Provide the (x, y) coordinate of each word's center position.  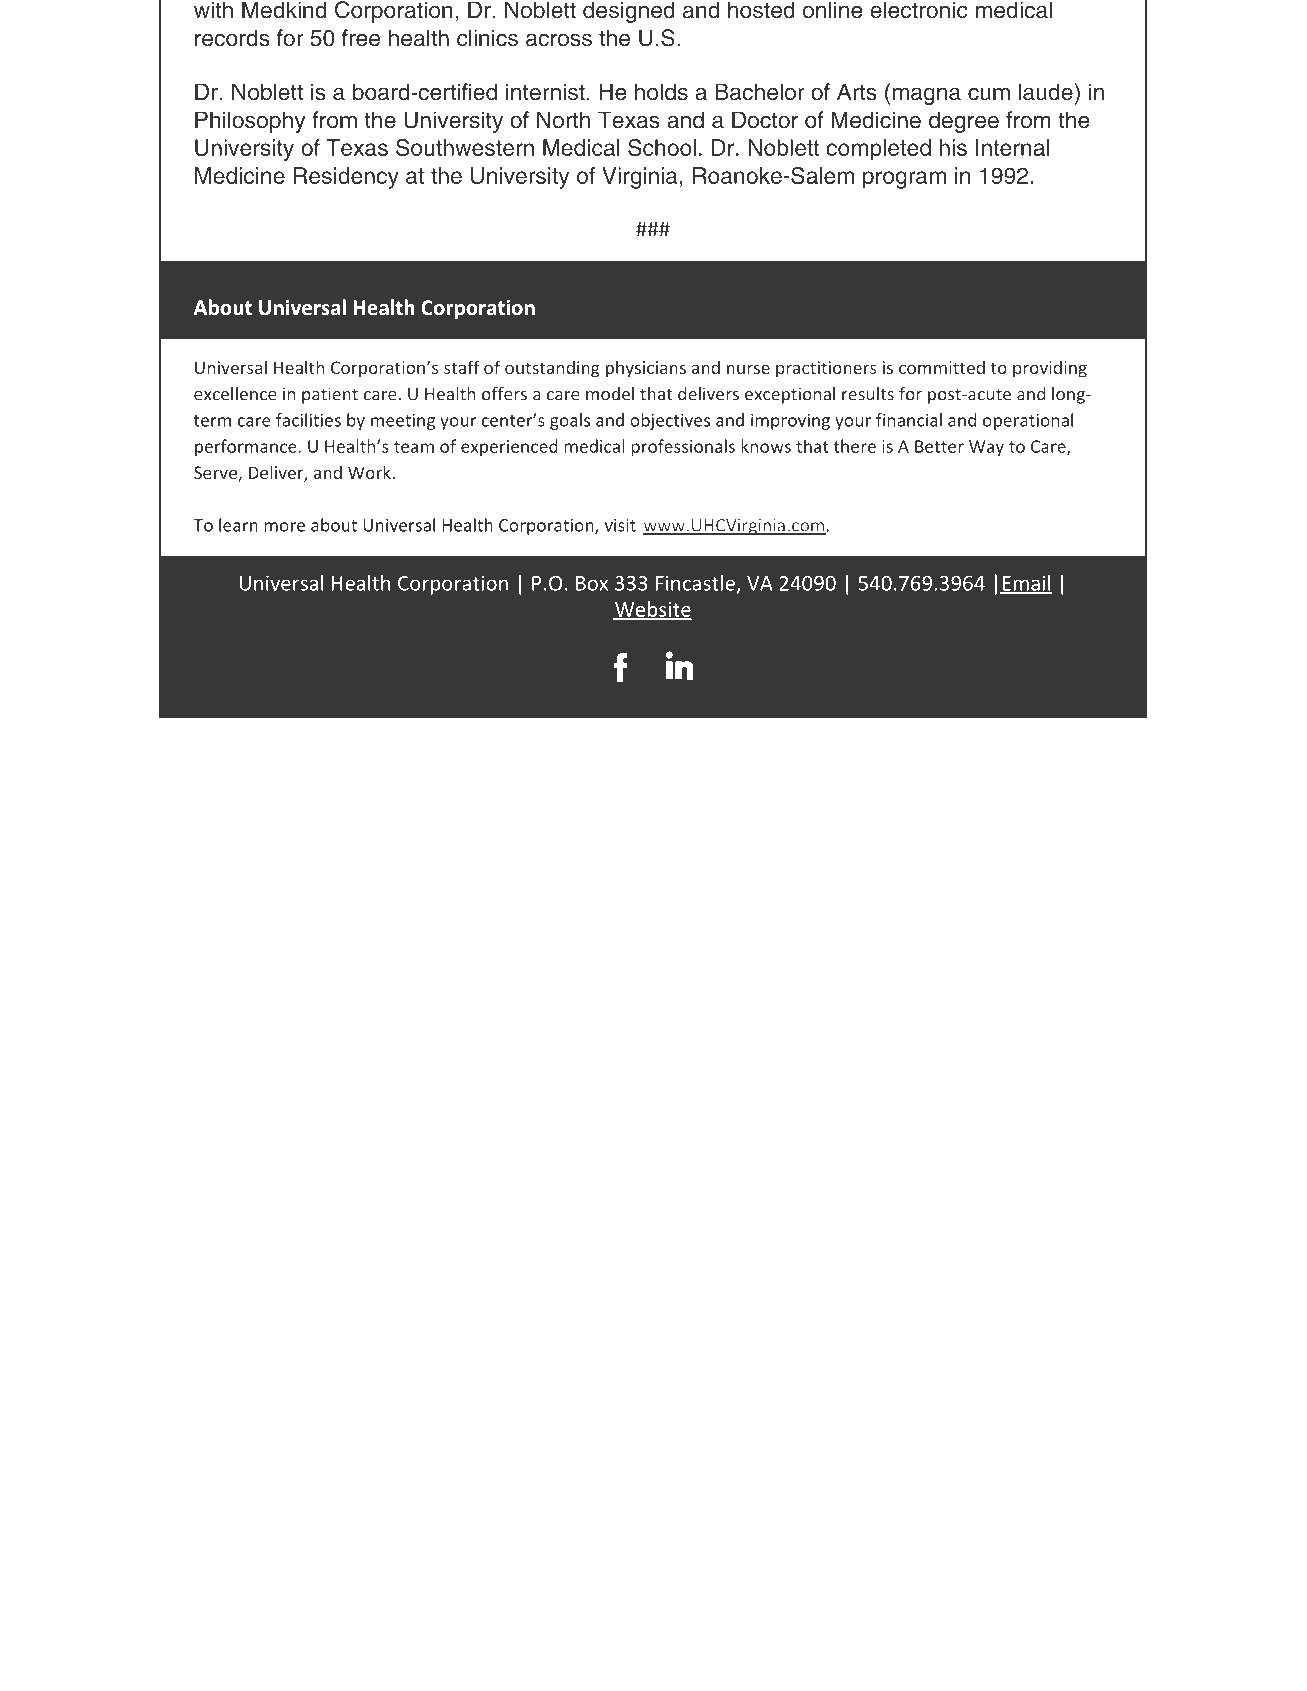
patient (330, 395)
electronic (919, 10)
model (610, 394)
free (361, 38)
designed (629, 12)
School (662, 147)
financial (909, 420)
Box (592, 583)
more (284, 527)
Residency (346, 178)
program (904, 180)
